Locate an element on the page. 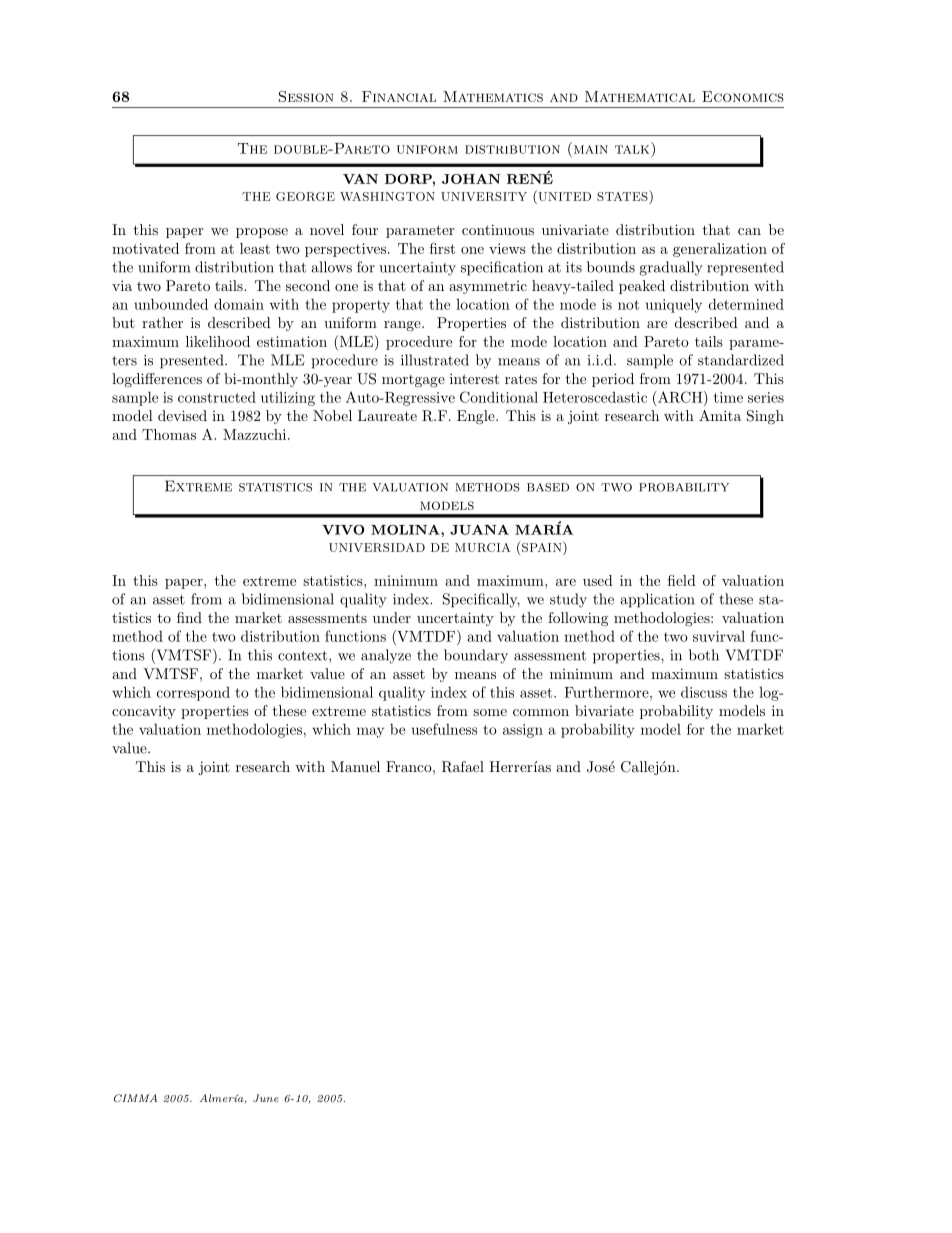  Financial is located at coordinates (399, 96).
